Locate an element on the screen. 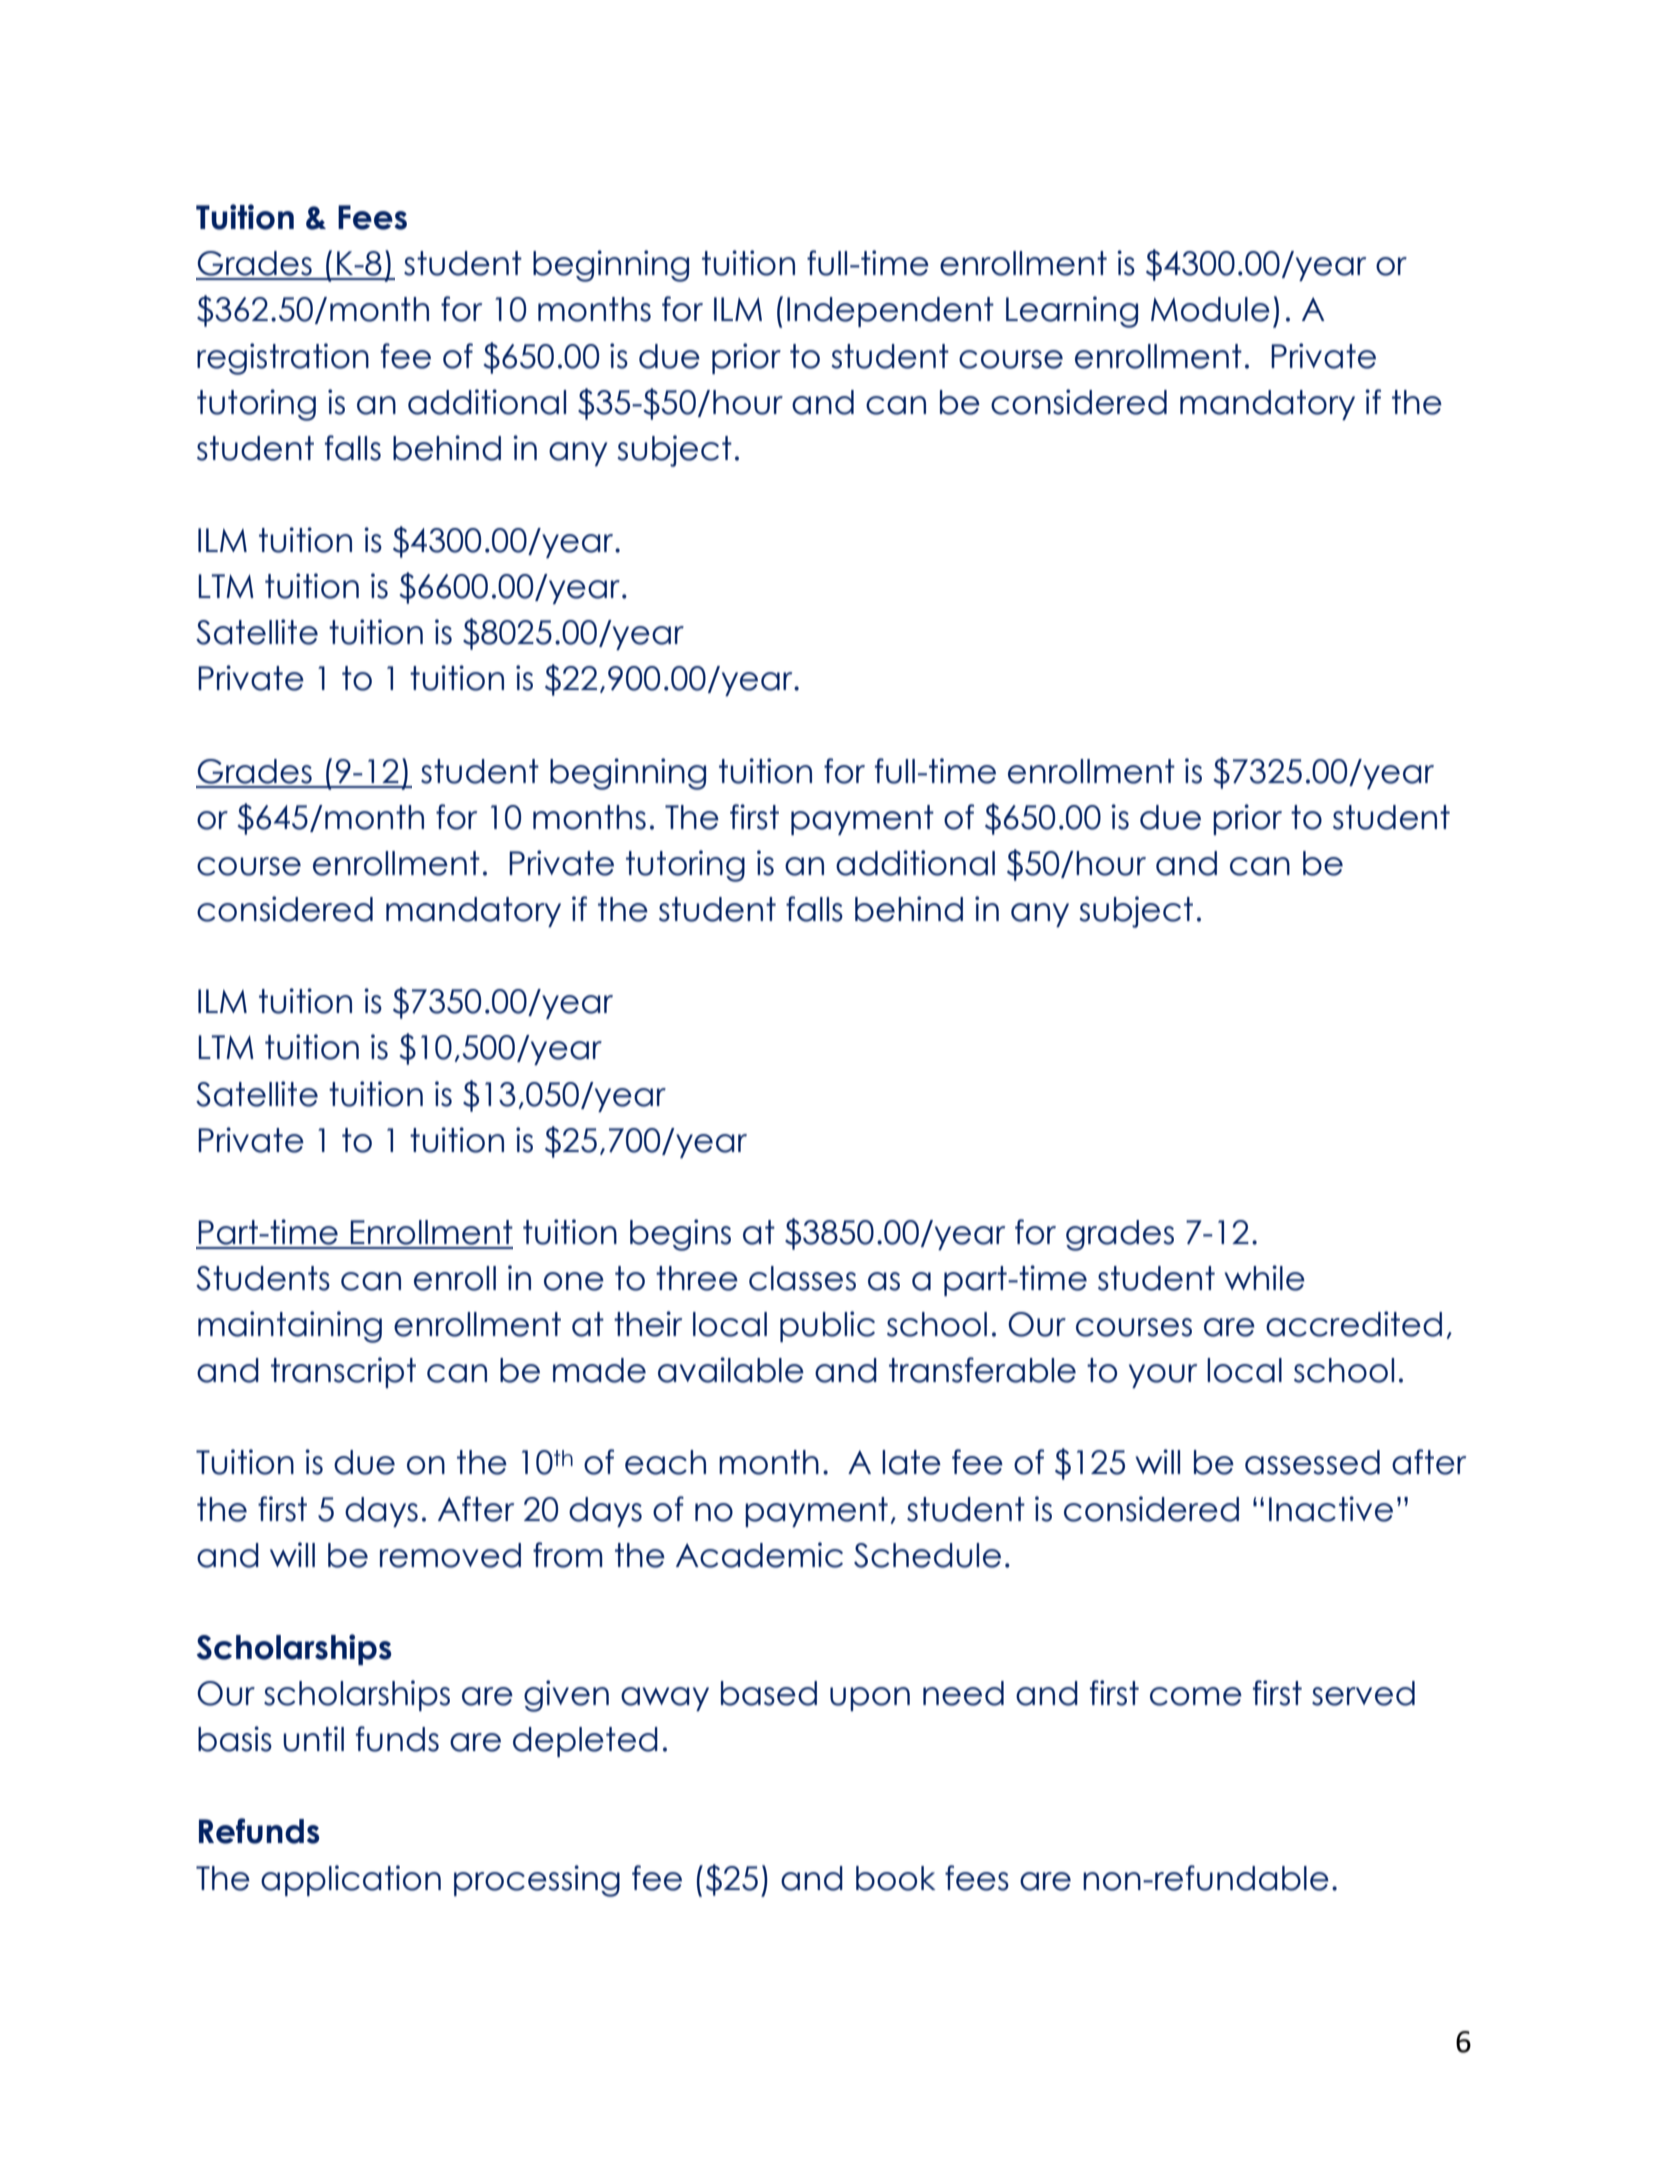 This screenshot has height=2159, width=1668. book is located at coordinates (896, 1878).
